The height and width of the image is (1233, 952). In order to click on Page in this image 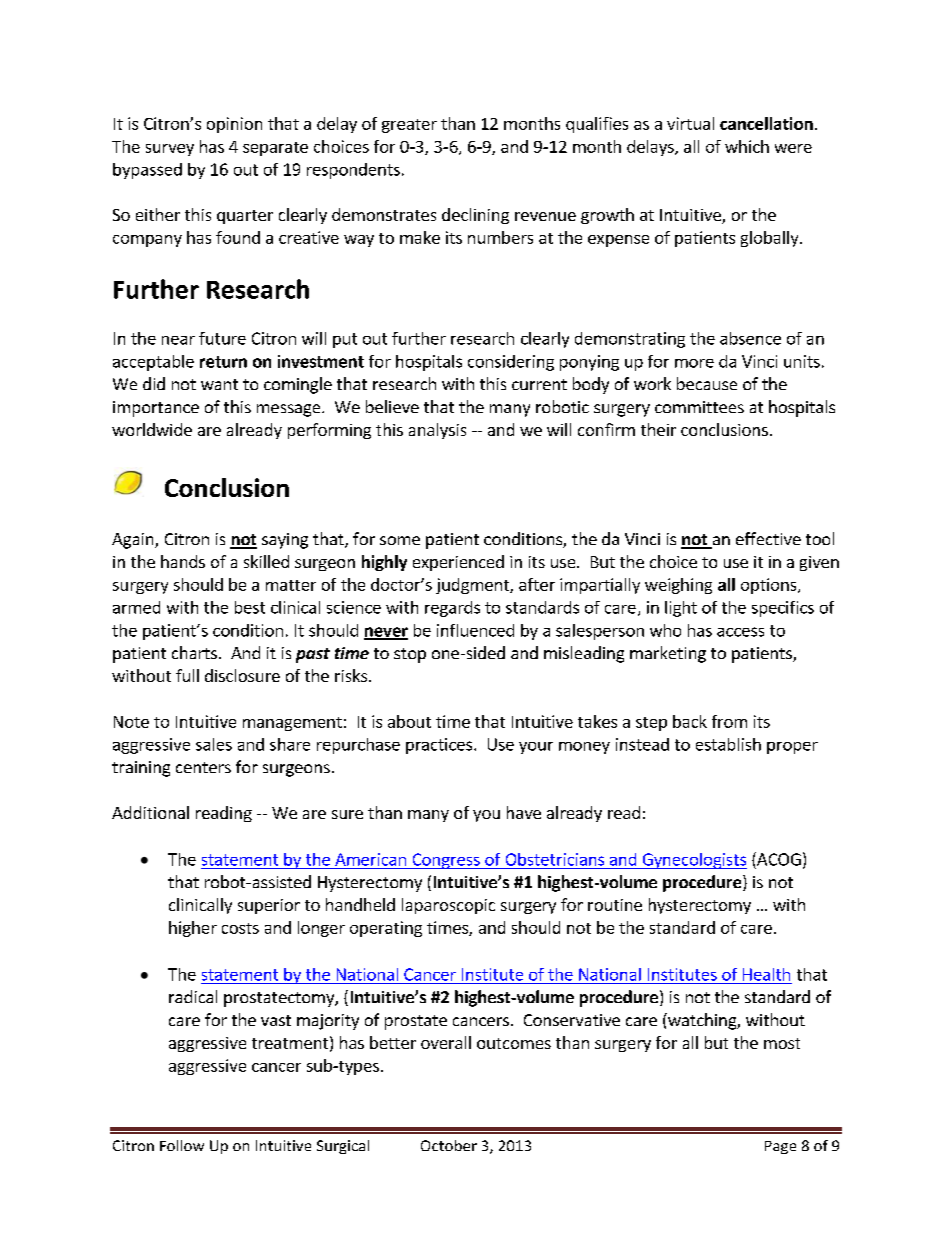, I will do `click(780, 1147)`.
